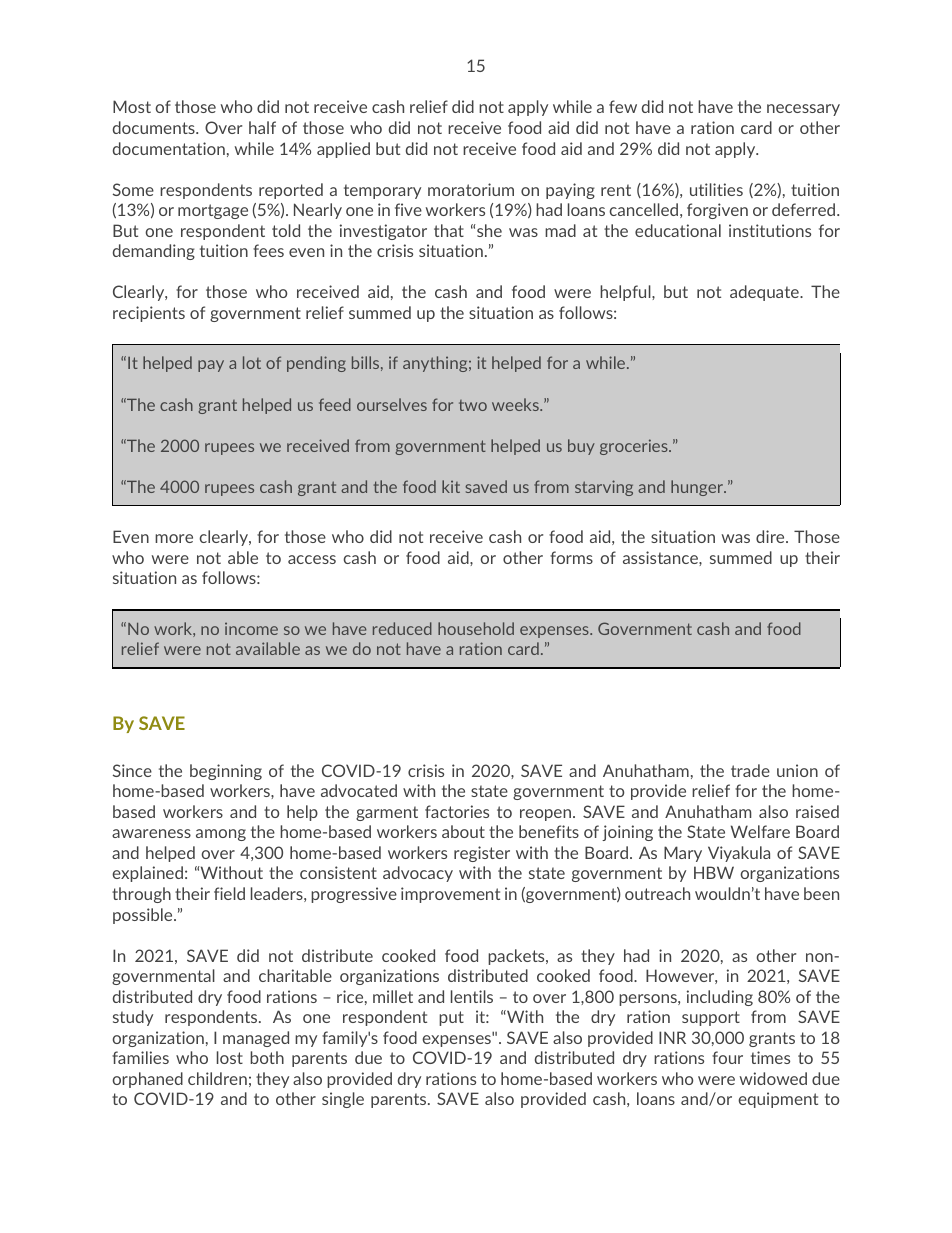 This screenshot has height=1233, width=952. I want to click on moratorium, so click(471, 189).
